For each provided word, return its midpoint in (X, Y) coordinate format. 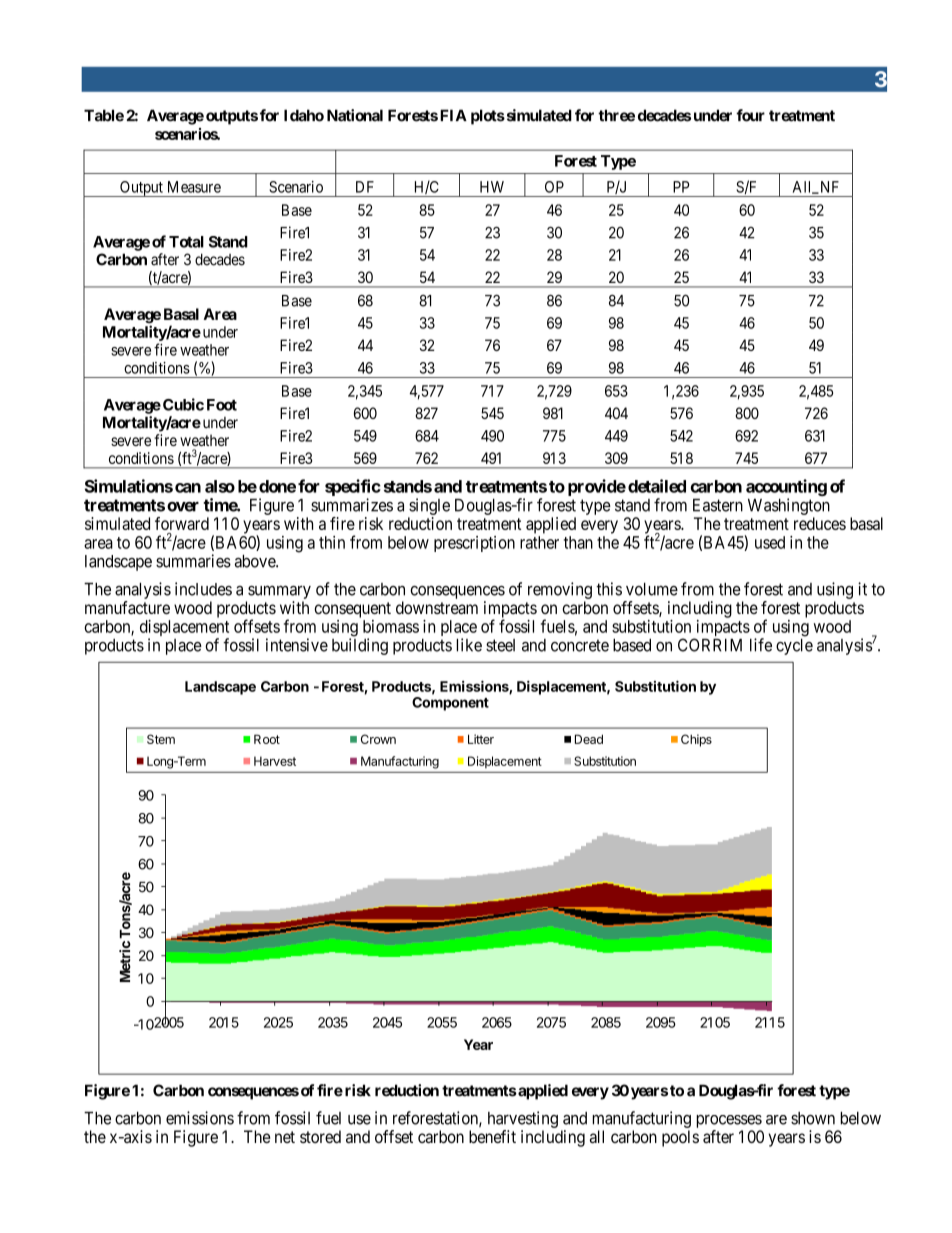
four (750, 115)
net (285, 1137)
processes (729, 1121)
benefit (492, 1136)
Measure (194, 187)
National (355, 115)
